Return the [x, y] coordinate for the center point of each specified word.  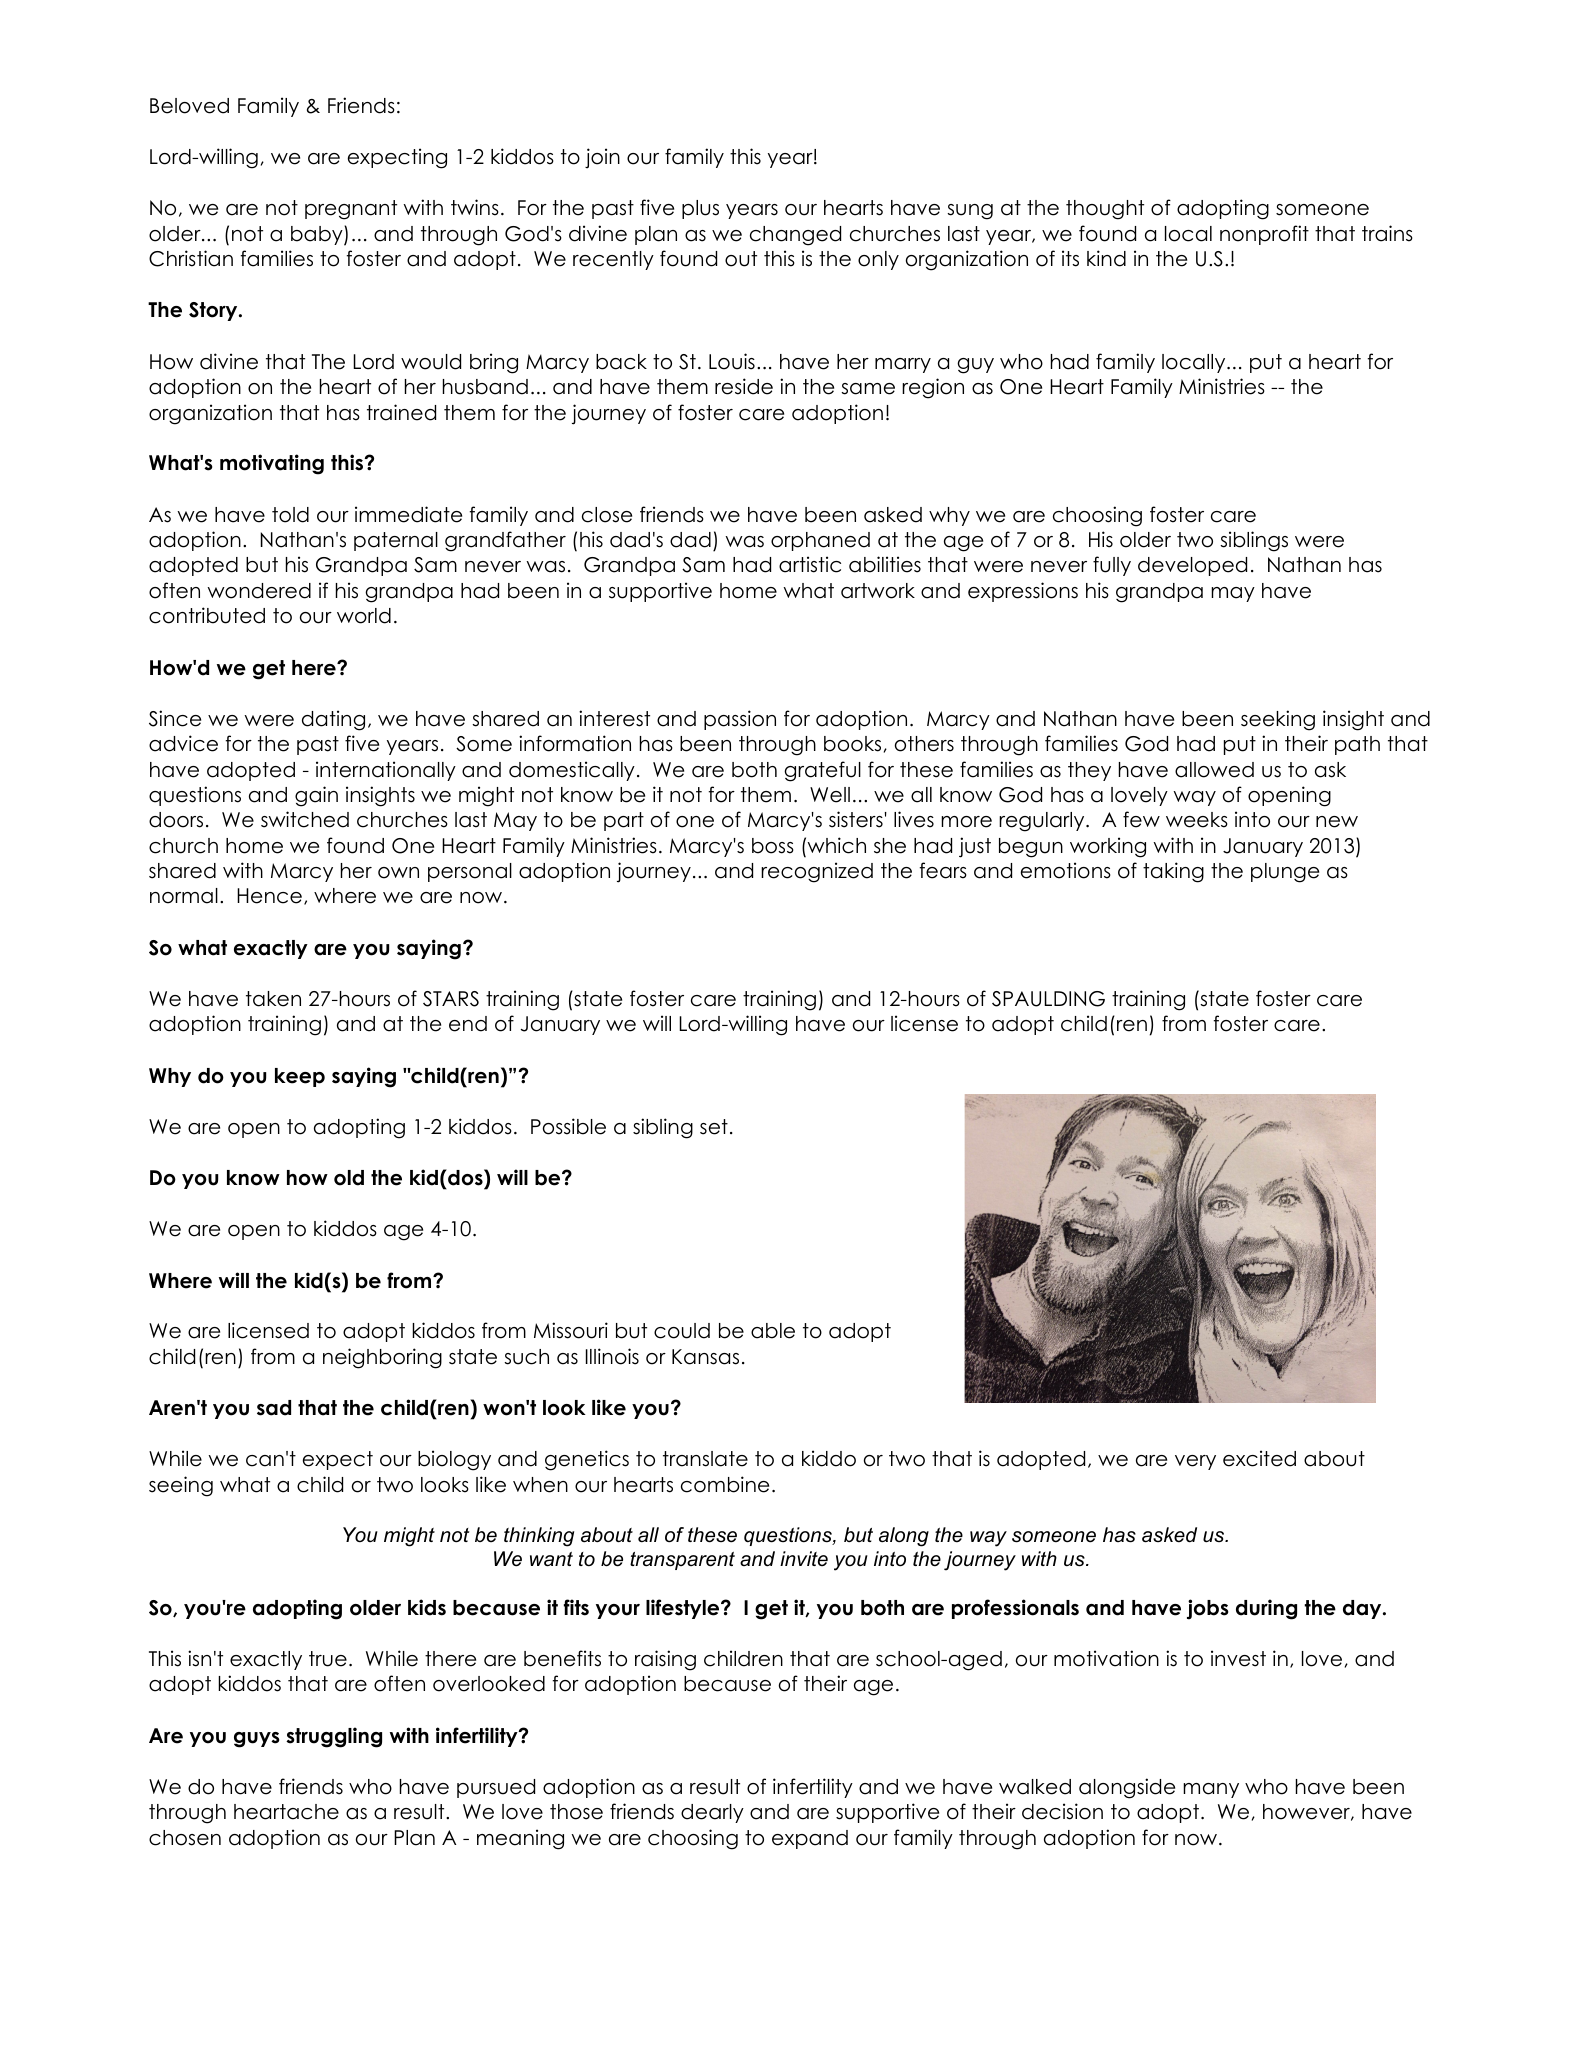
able [773, 1331]
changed [795, 236]
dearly [712, 1813]
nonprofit [1264, 235]
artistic [810, 564]
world [364, 616]
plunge [1285, 873]
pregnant [351, 210]
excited [1259, 1458]
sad [274, 1408]
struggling [334, 1737]
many [1211, 1790]
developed [1192, 566]
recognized [817, 872]
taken [273, 999]
